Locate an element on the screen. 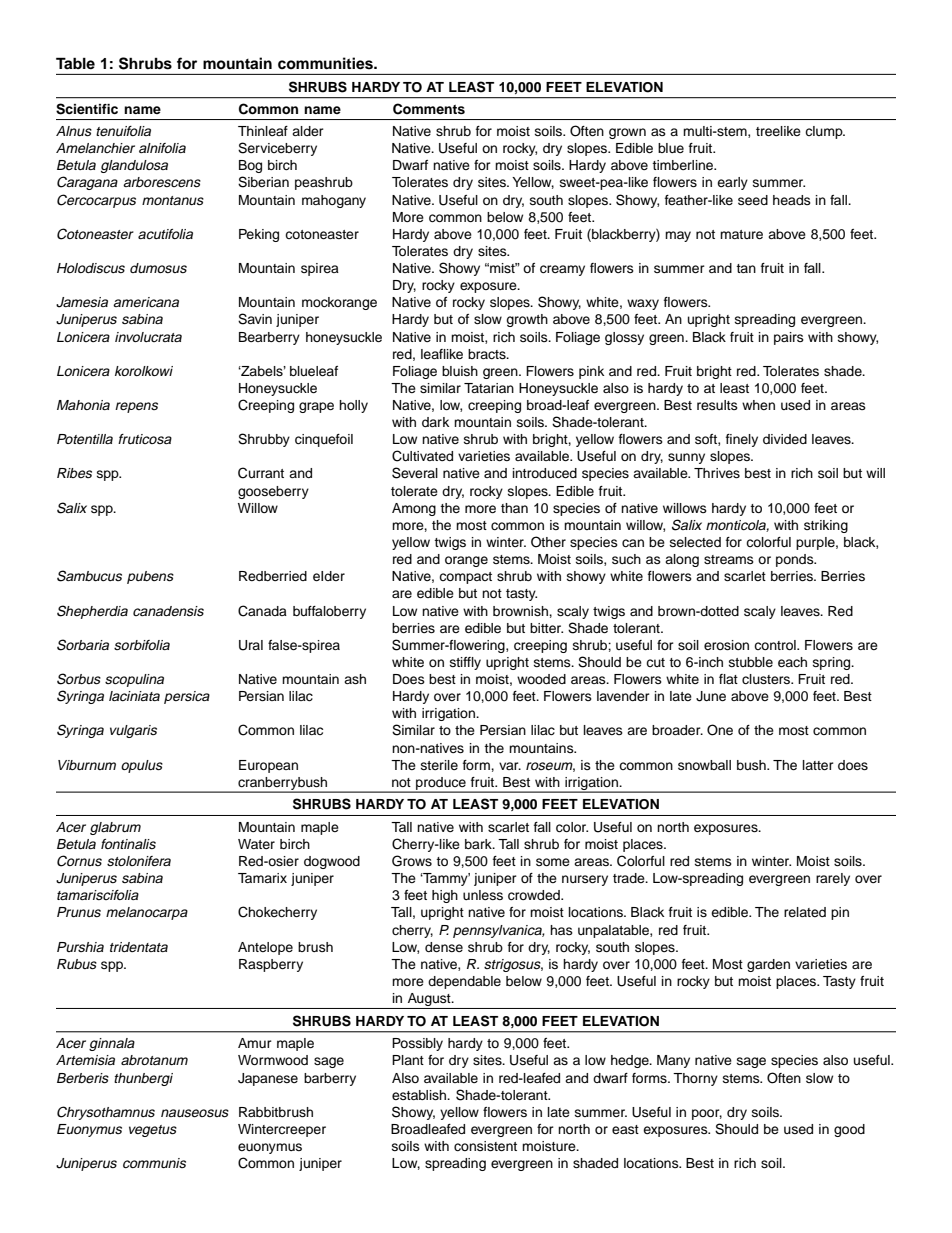 The height and width of the screenshot is (1233, 952). Japanese is located at coordinates (268, 1079).
